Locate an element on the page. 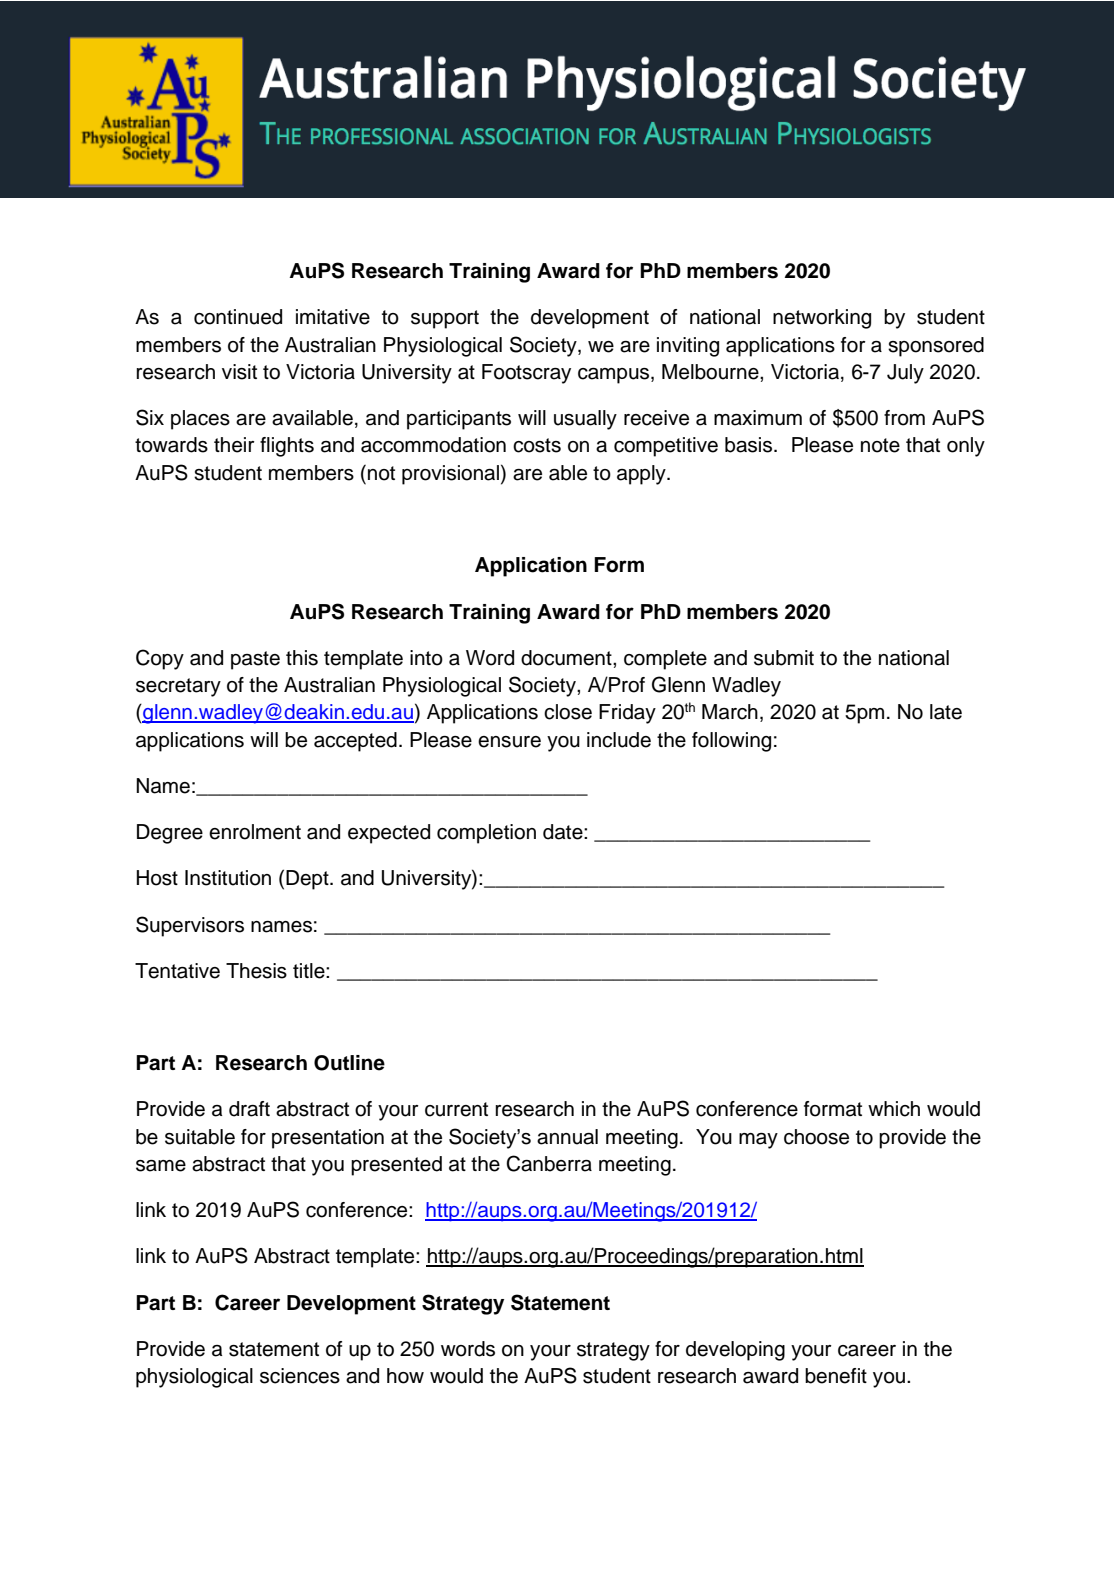 The width and height of the page is (1120, 1584). July is located at coordinates (905, 374).
